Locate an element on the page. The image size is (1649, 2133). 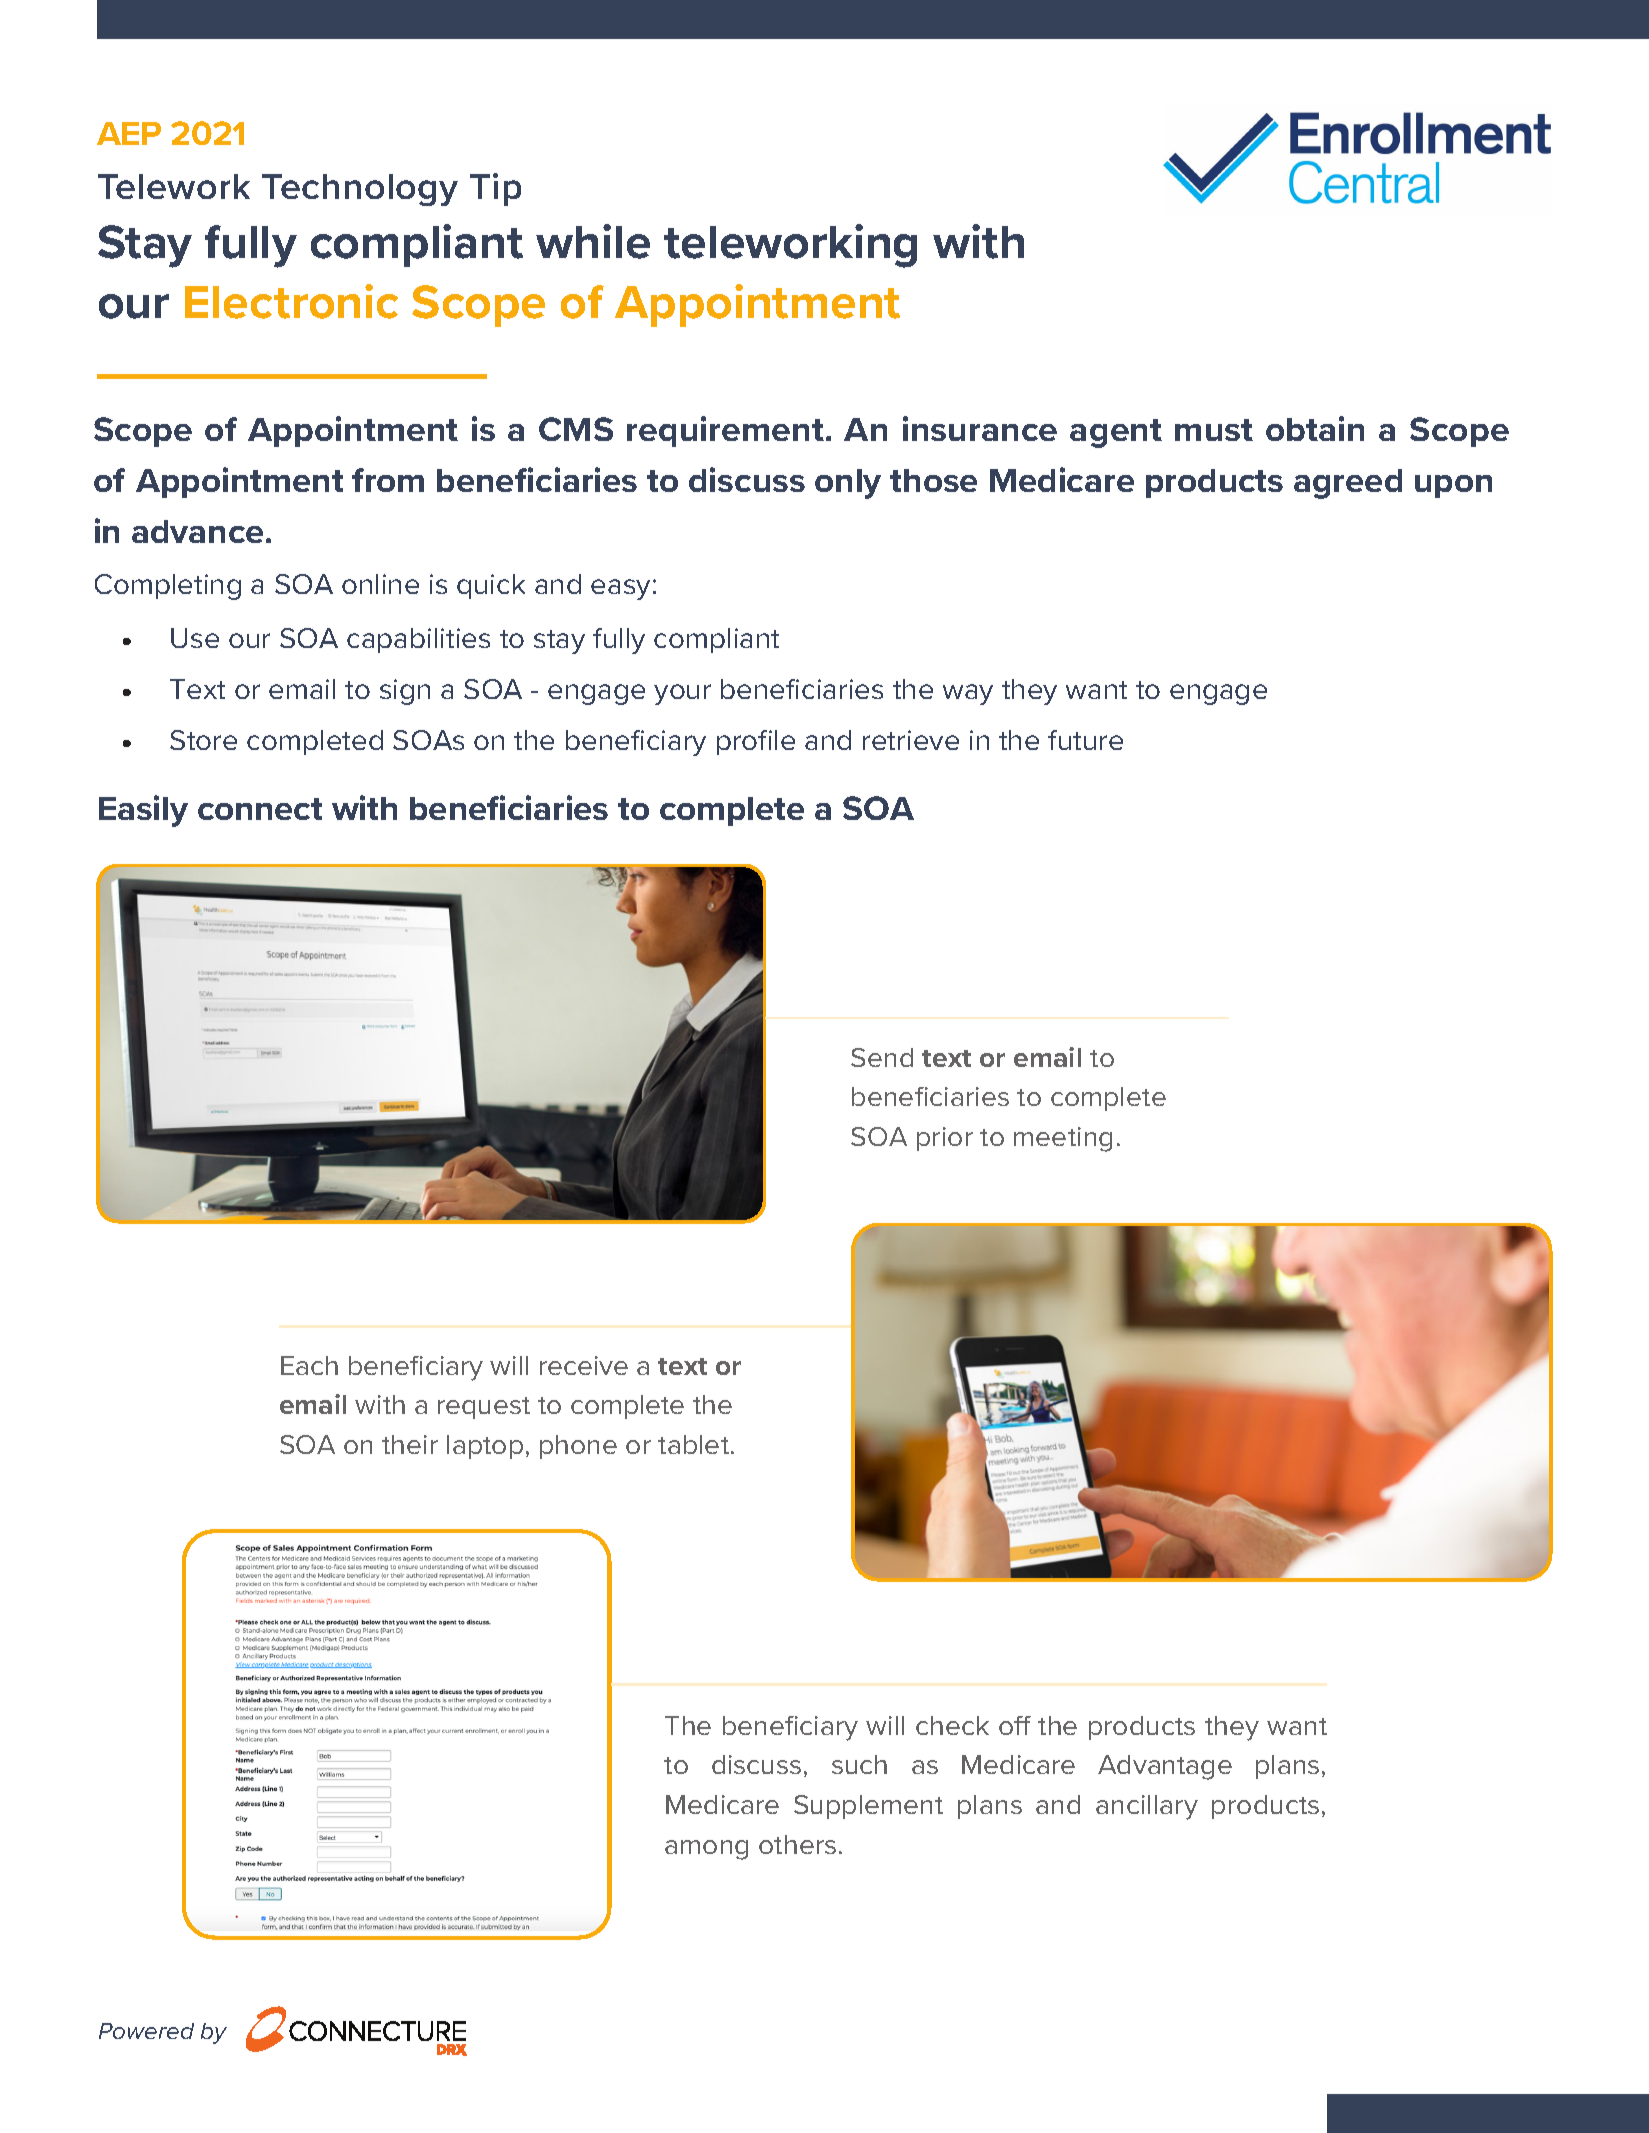
meeting is located at coordinates (1063, 1139).
